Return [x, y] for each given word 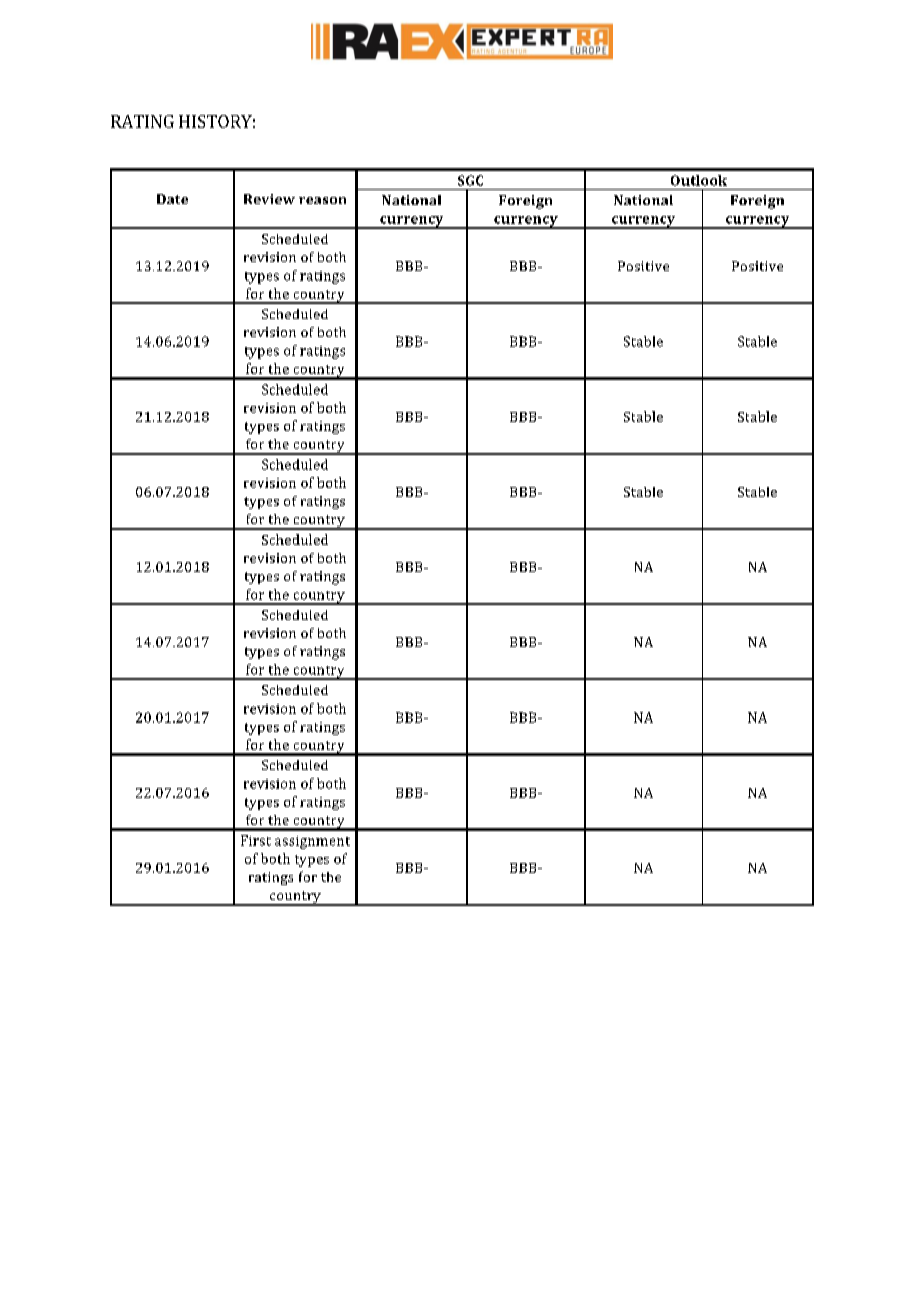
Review [269, 199]
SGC [470, 180]
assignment [312, 842]
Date [172, 199]
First [256, 840]
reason [322, 200]
